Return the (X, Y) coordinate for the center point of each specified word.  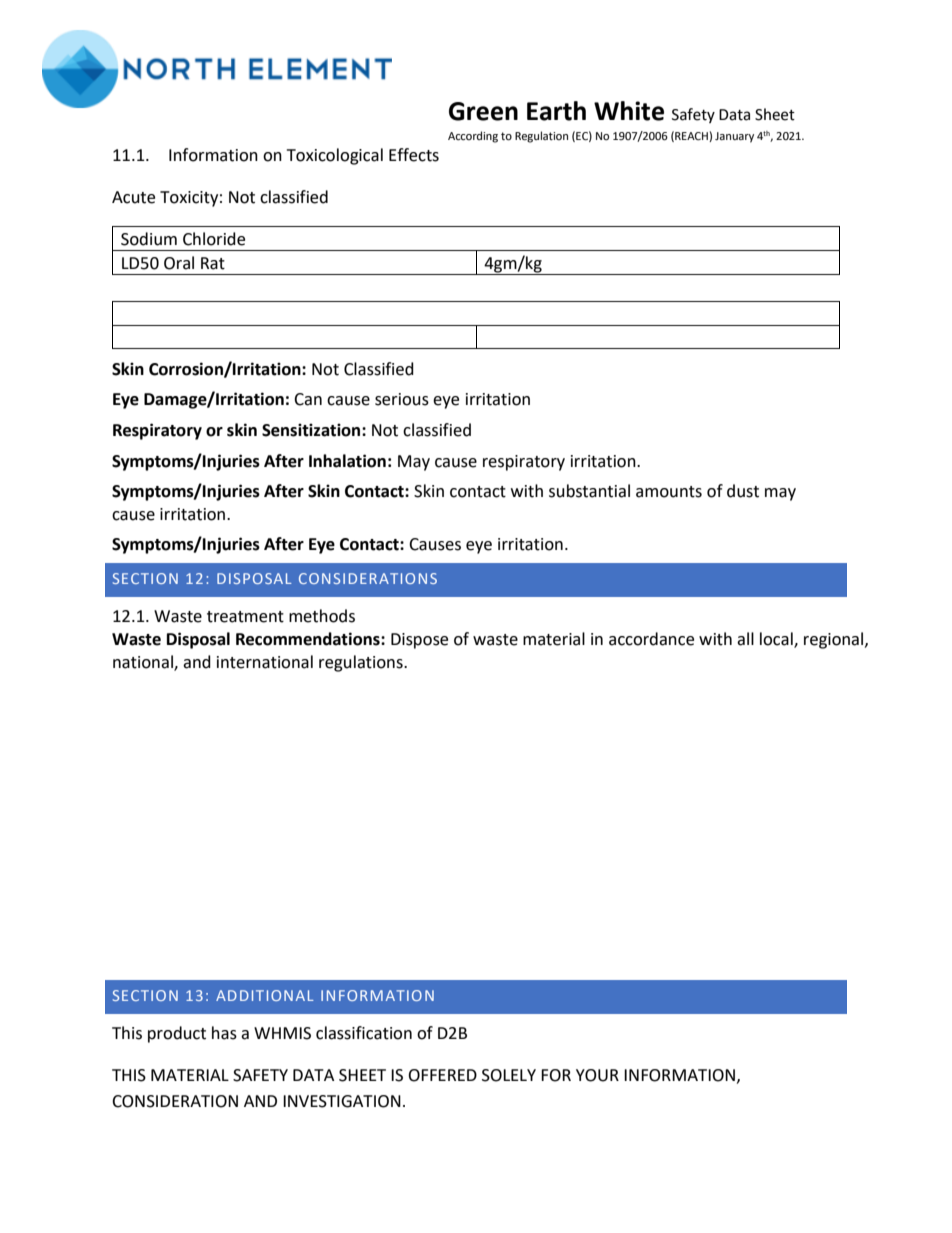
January (734, 137)
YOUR (597, 1075)
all (745, 639)
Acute (133, 197)
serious (402, 399)
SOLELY (509, 1075)
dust (743, 491)
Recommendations (309, 639)
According (473, 137)
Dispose (419, 641)
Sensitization (312, 430)
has (224, 1033)
